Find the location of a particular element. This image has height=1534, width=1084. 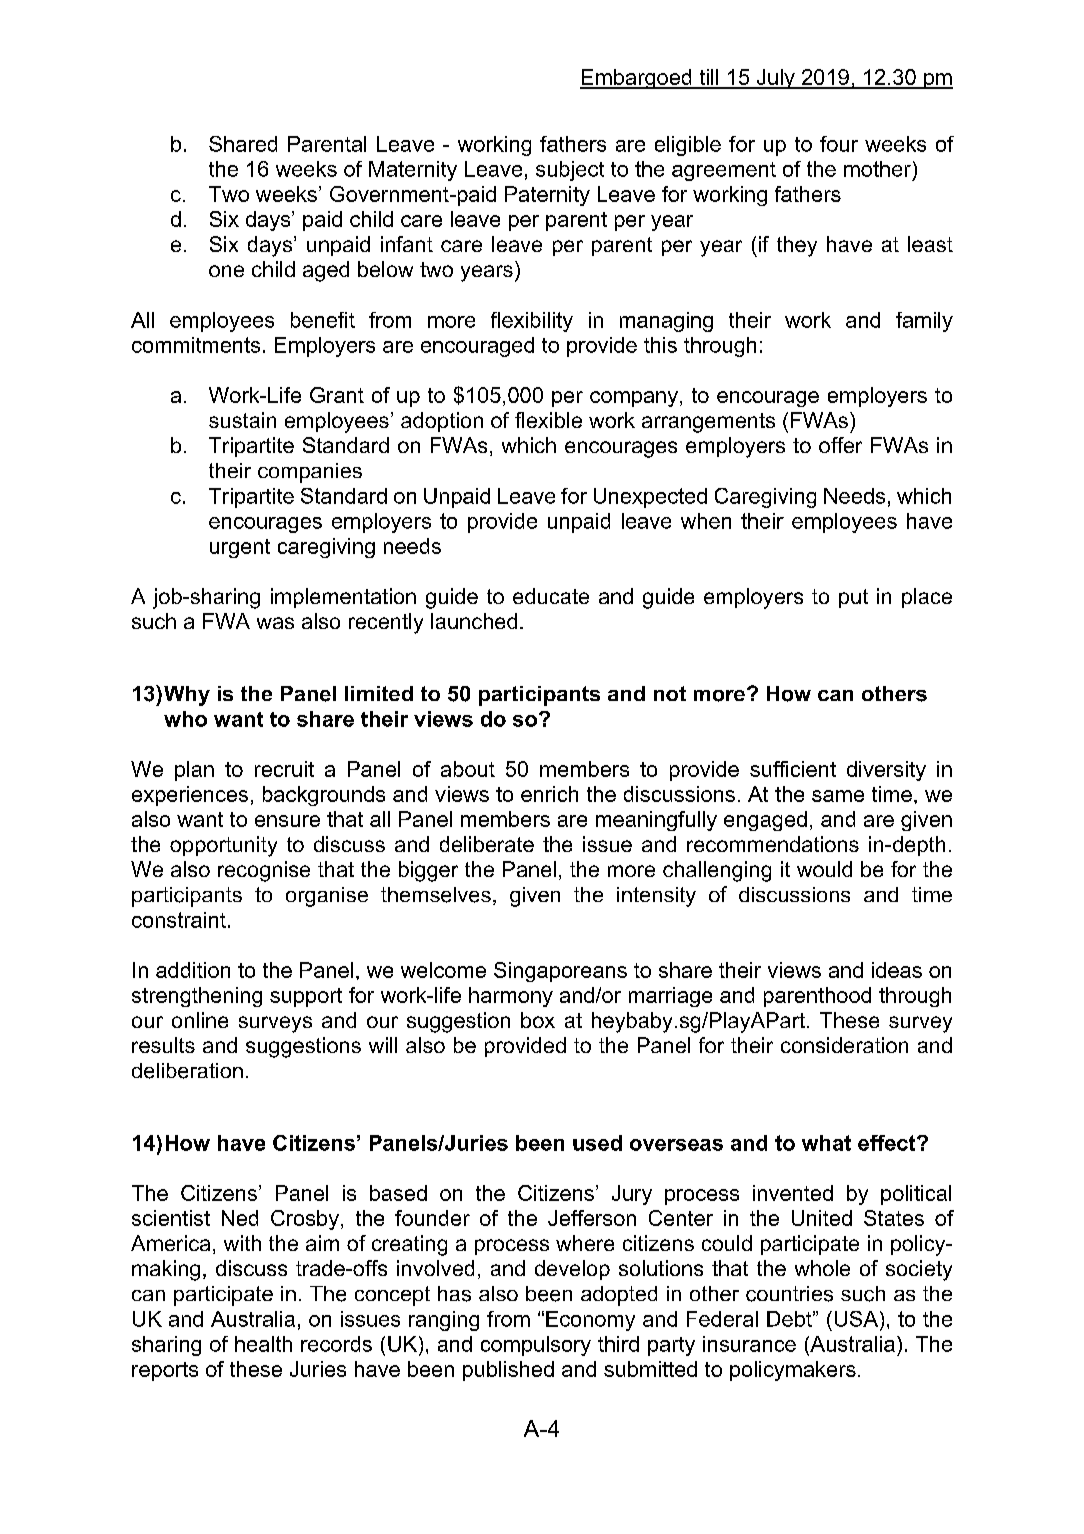

subject is located at coordinates (570, 171).
